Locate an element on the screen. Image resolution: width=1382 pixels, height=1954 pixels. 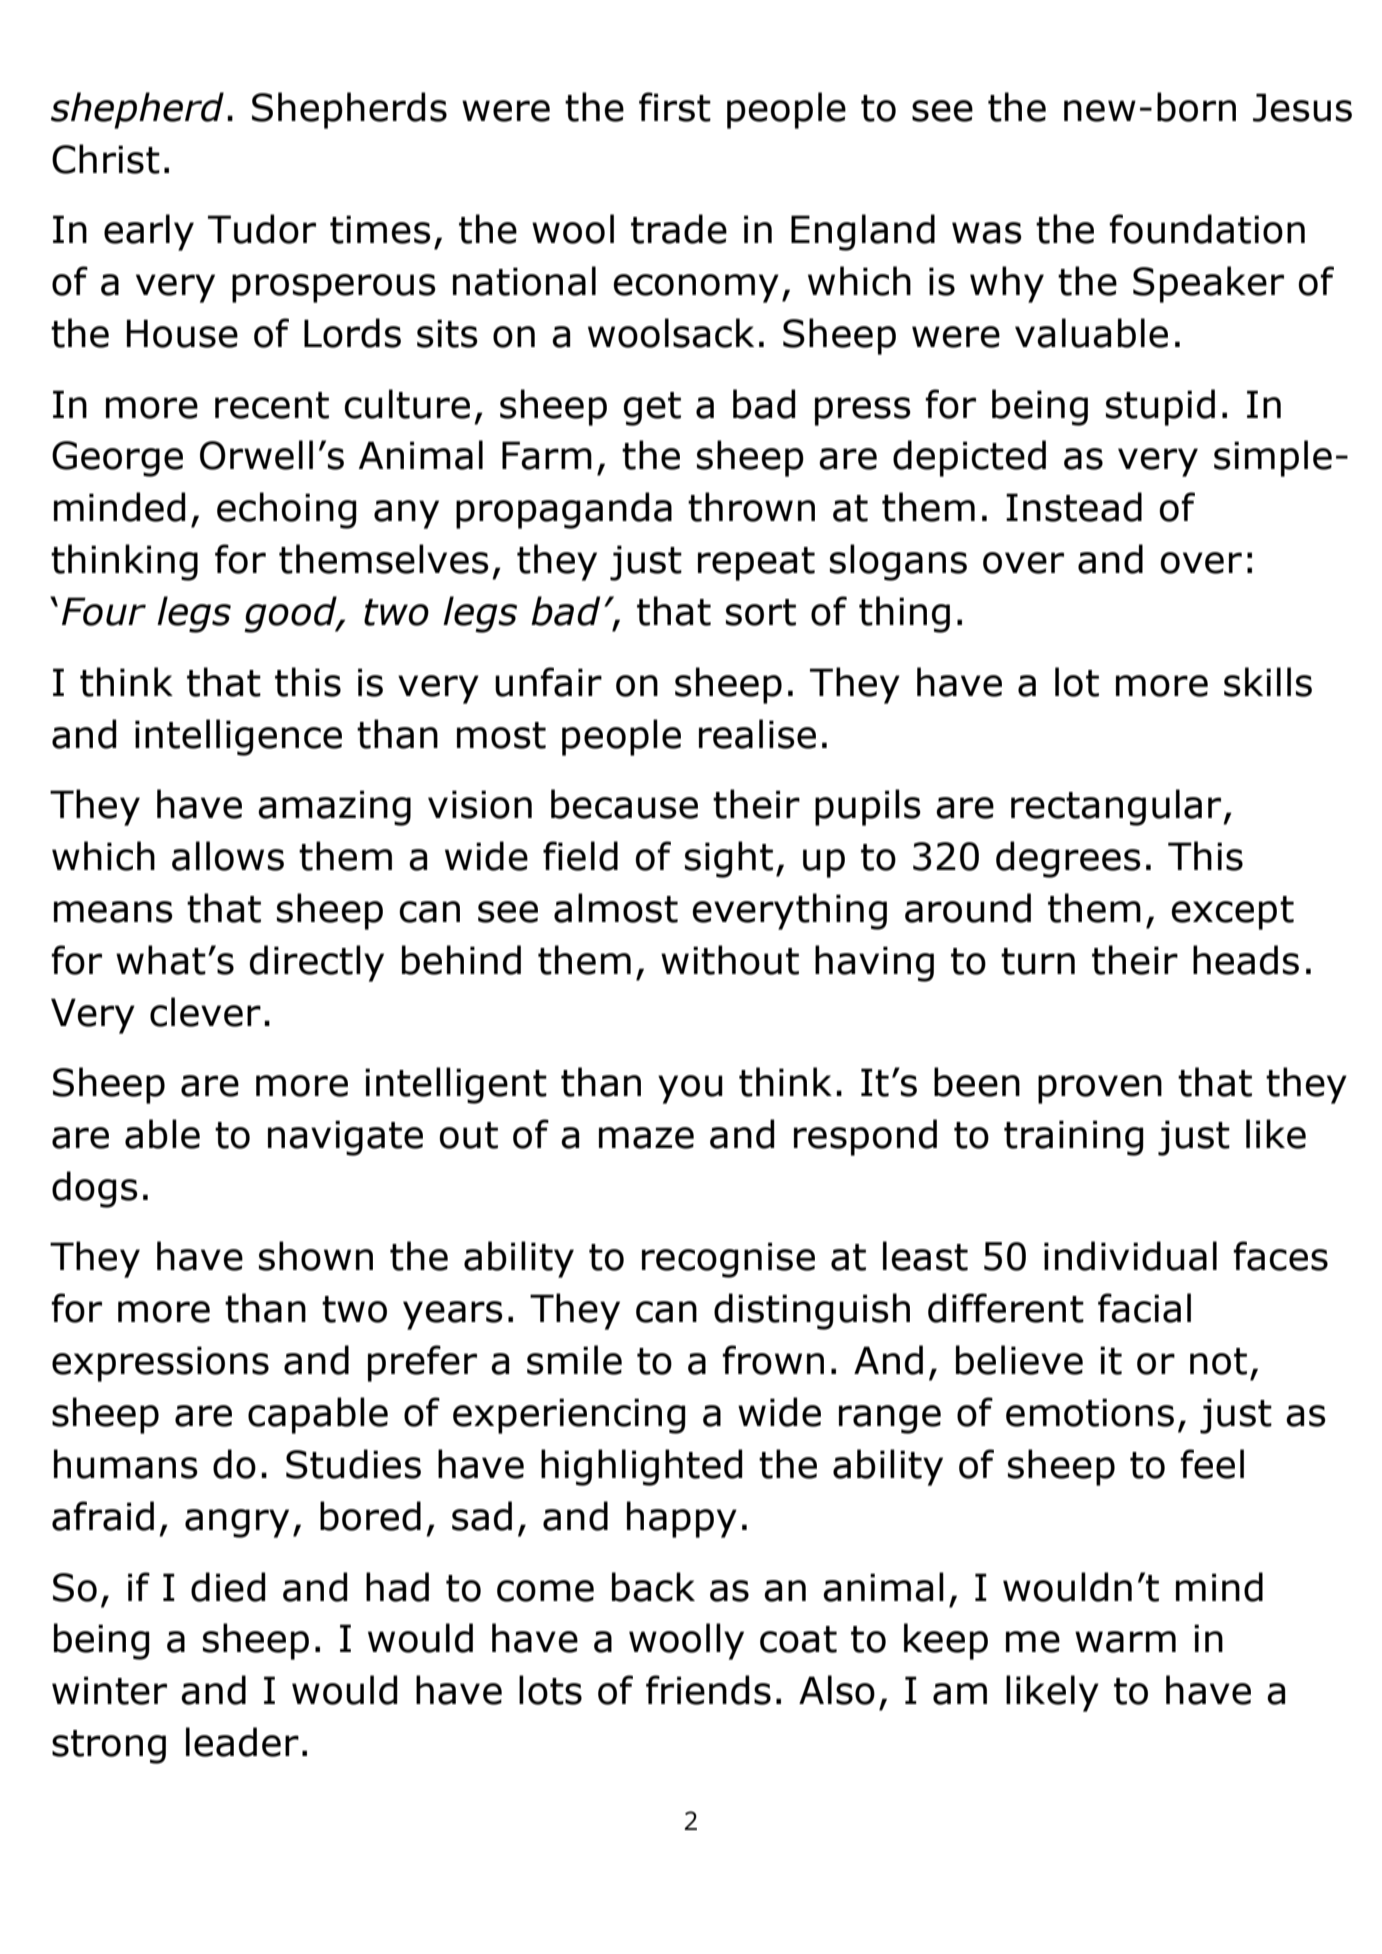
shown is located at coordinates (316, 1256).
